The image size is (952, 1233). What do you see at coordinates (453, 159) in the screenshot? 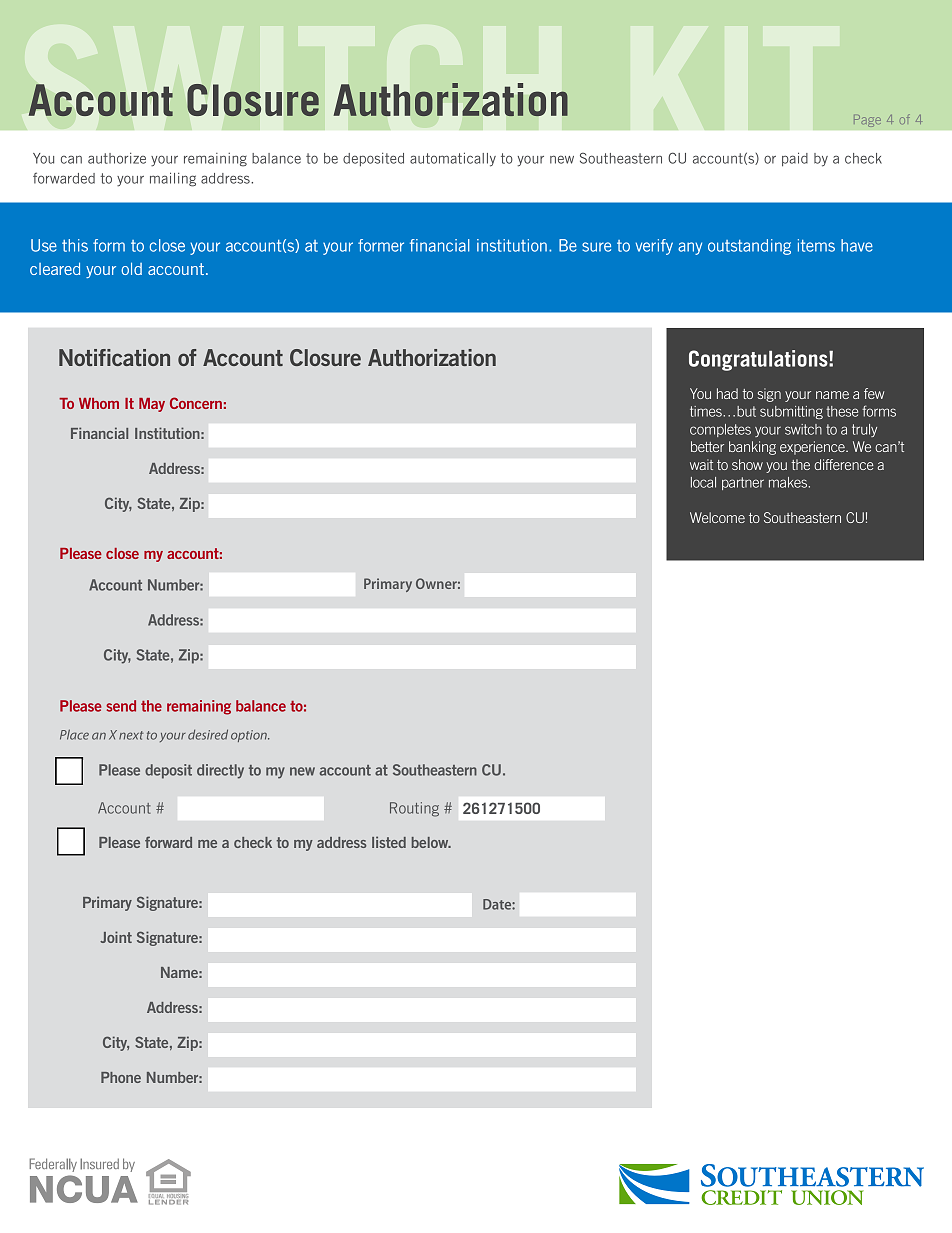
I see `automatically` at bounding box center [453, 159].
